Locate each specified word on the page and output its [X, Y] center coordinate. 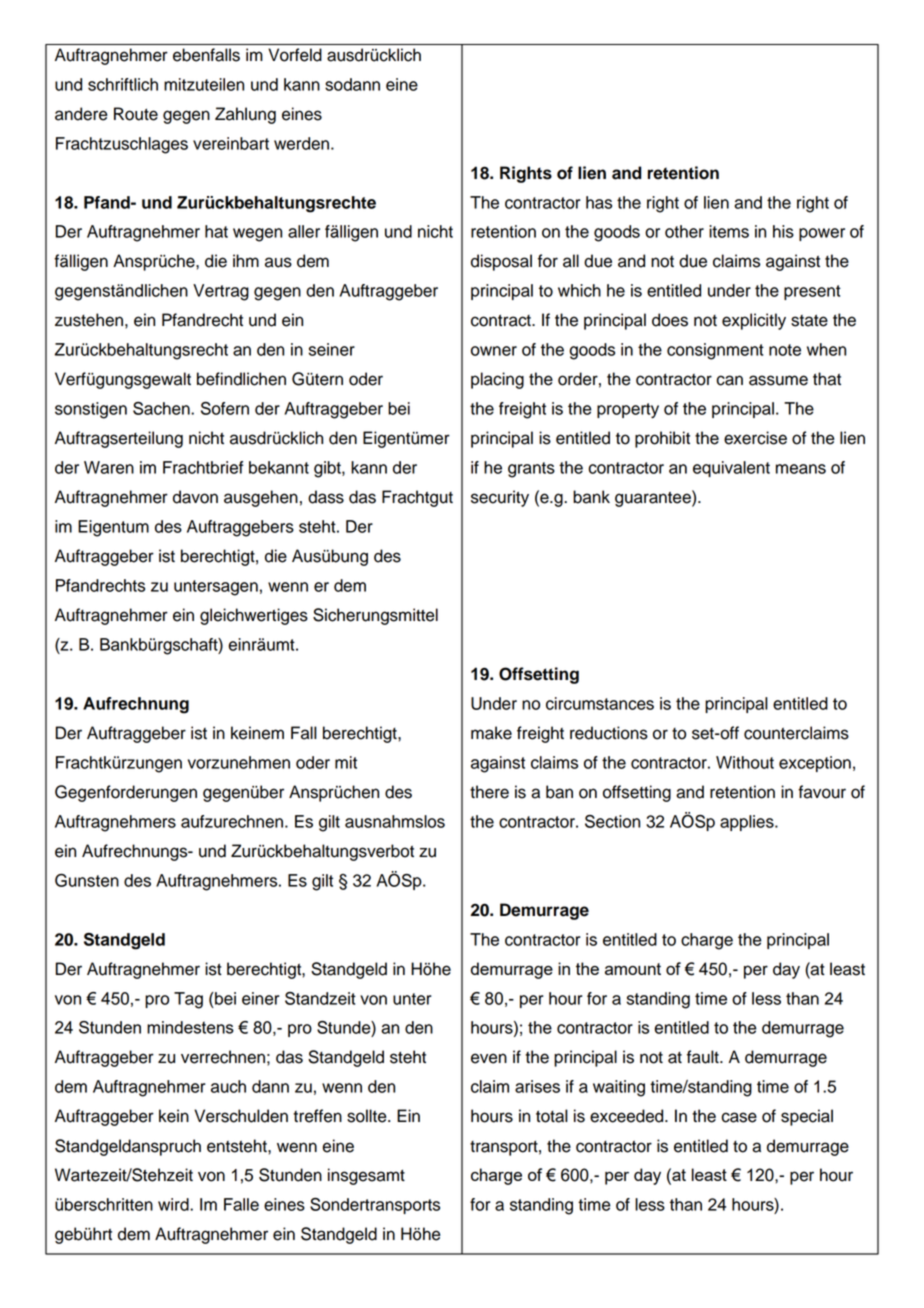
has [599, 202]
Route [136, 114]
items [729, 231]
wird [174, 1204]
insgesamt [366, 1176]
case [739, 1117]
